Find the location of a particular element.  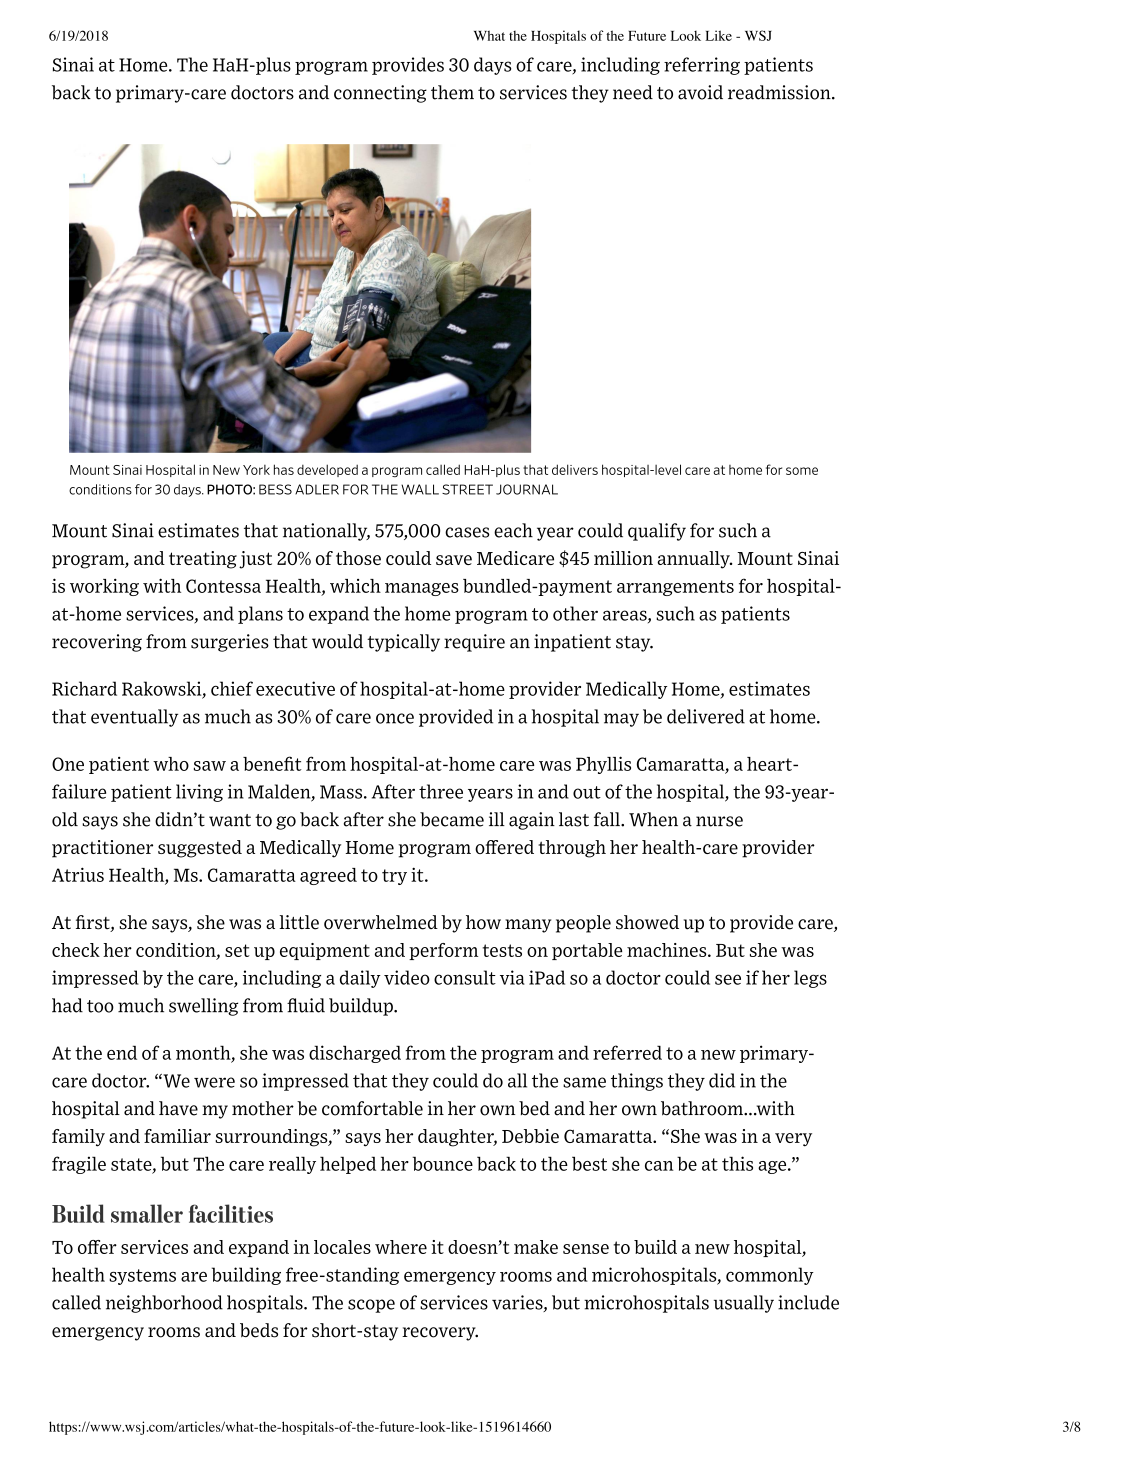

neighborhood is located at coordinates (164, 1304).
